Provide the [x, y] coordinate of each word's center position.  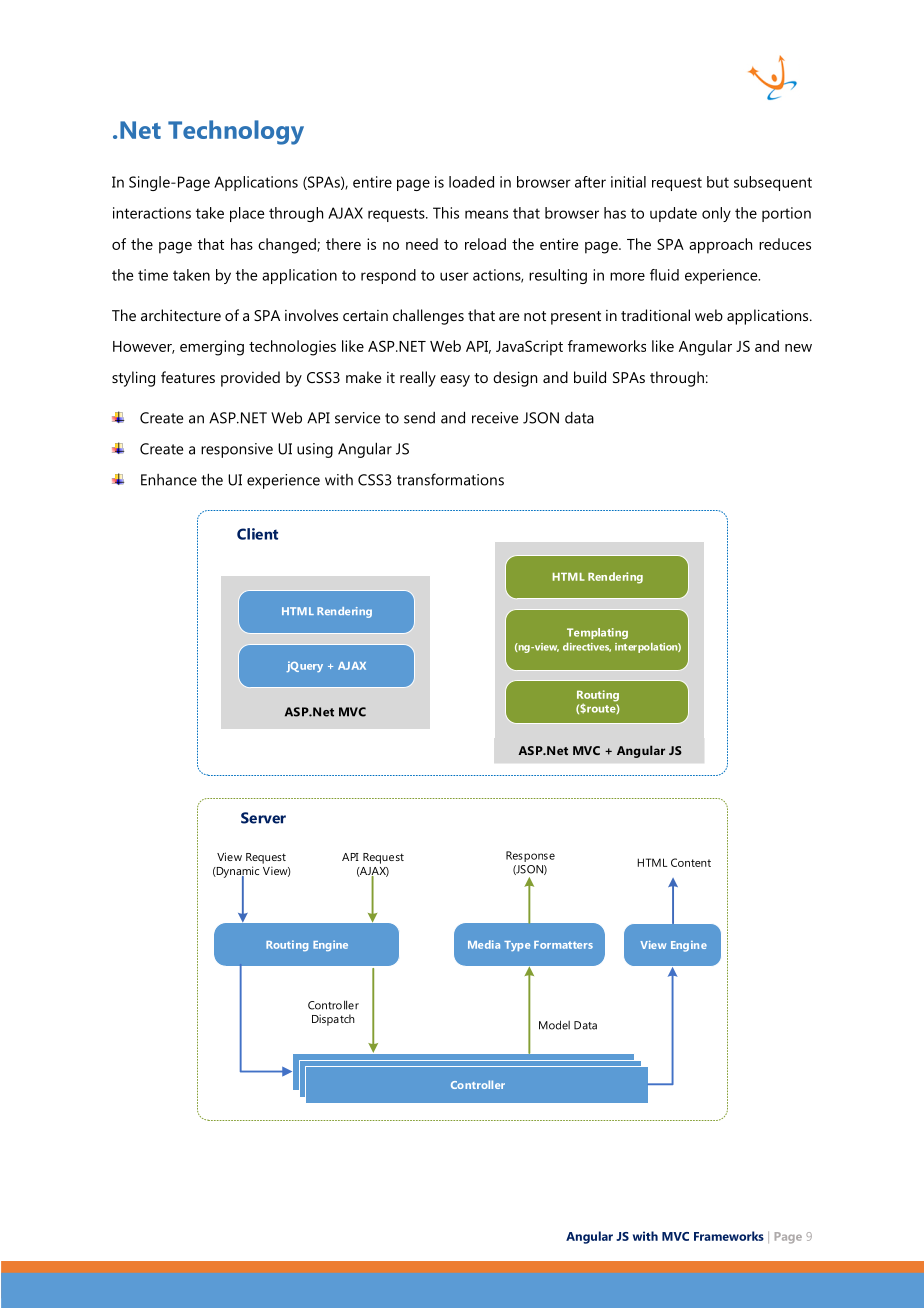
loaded [471, 182]
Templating [597, 633]
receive [495, 418]
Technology [236, 132]
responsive [237, 450]
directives [587, 647]
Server [263, 818]
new [798, 348]
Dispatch [333, 1020]
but [718, 182]
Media [484, 944]
